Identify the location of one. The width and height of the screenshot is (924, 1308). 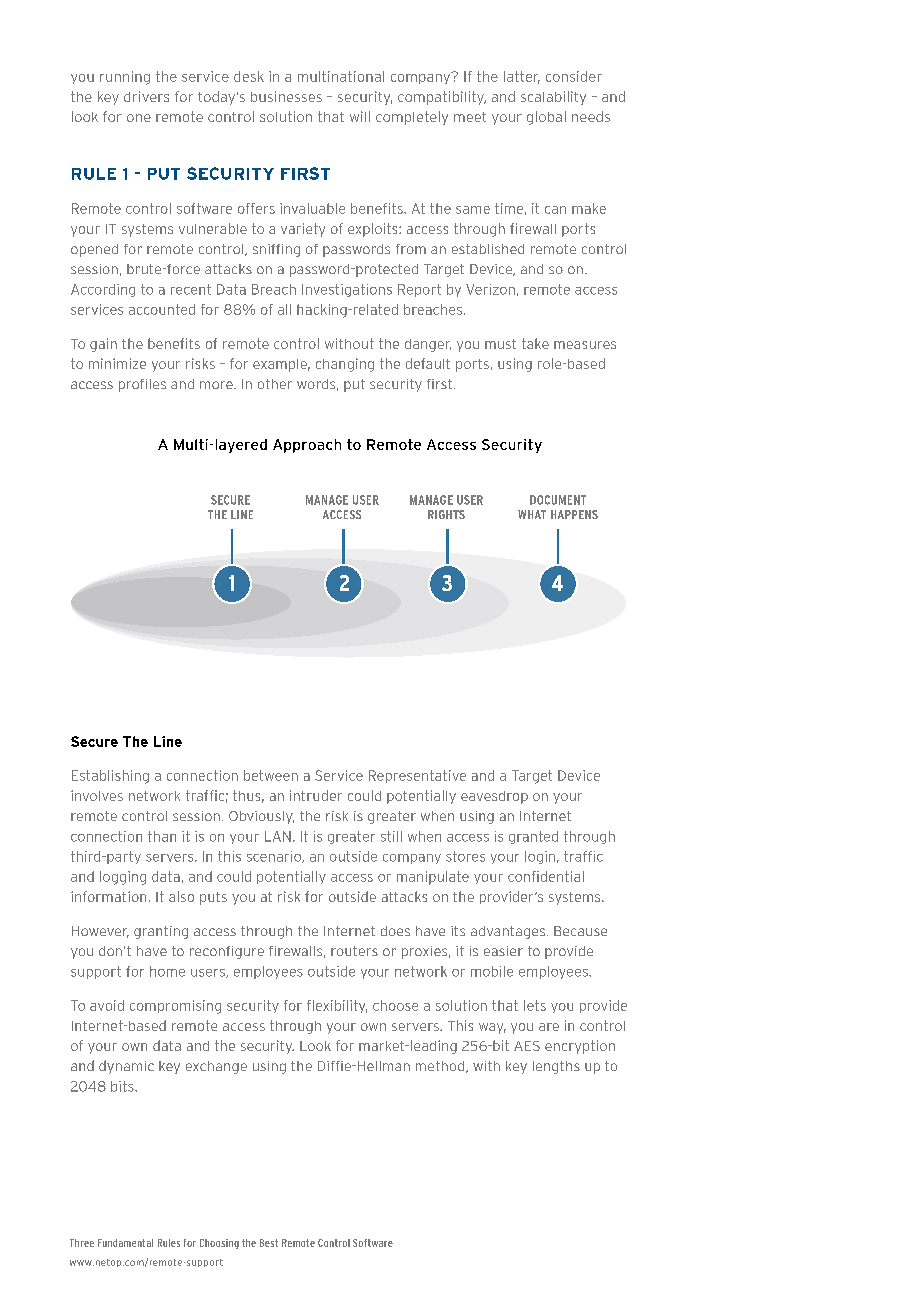
(139, 118).
